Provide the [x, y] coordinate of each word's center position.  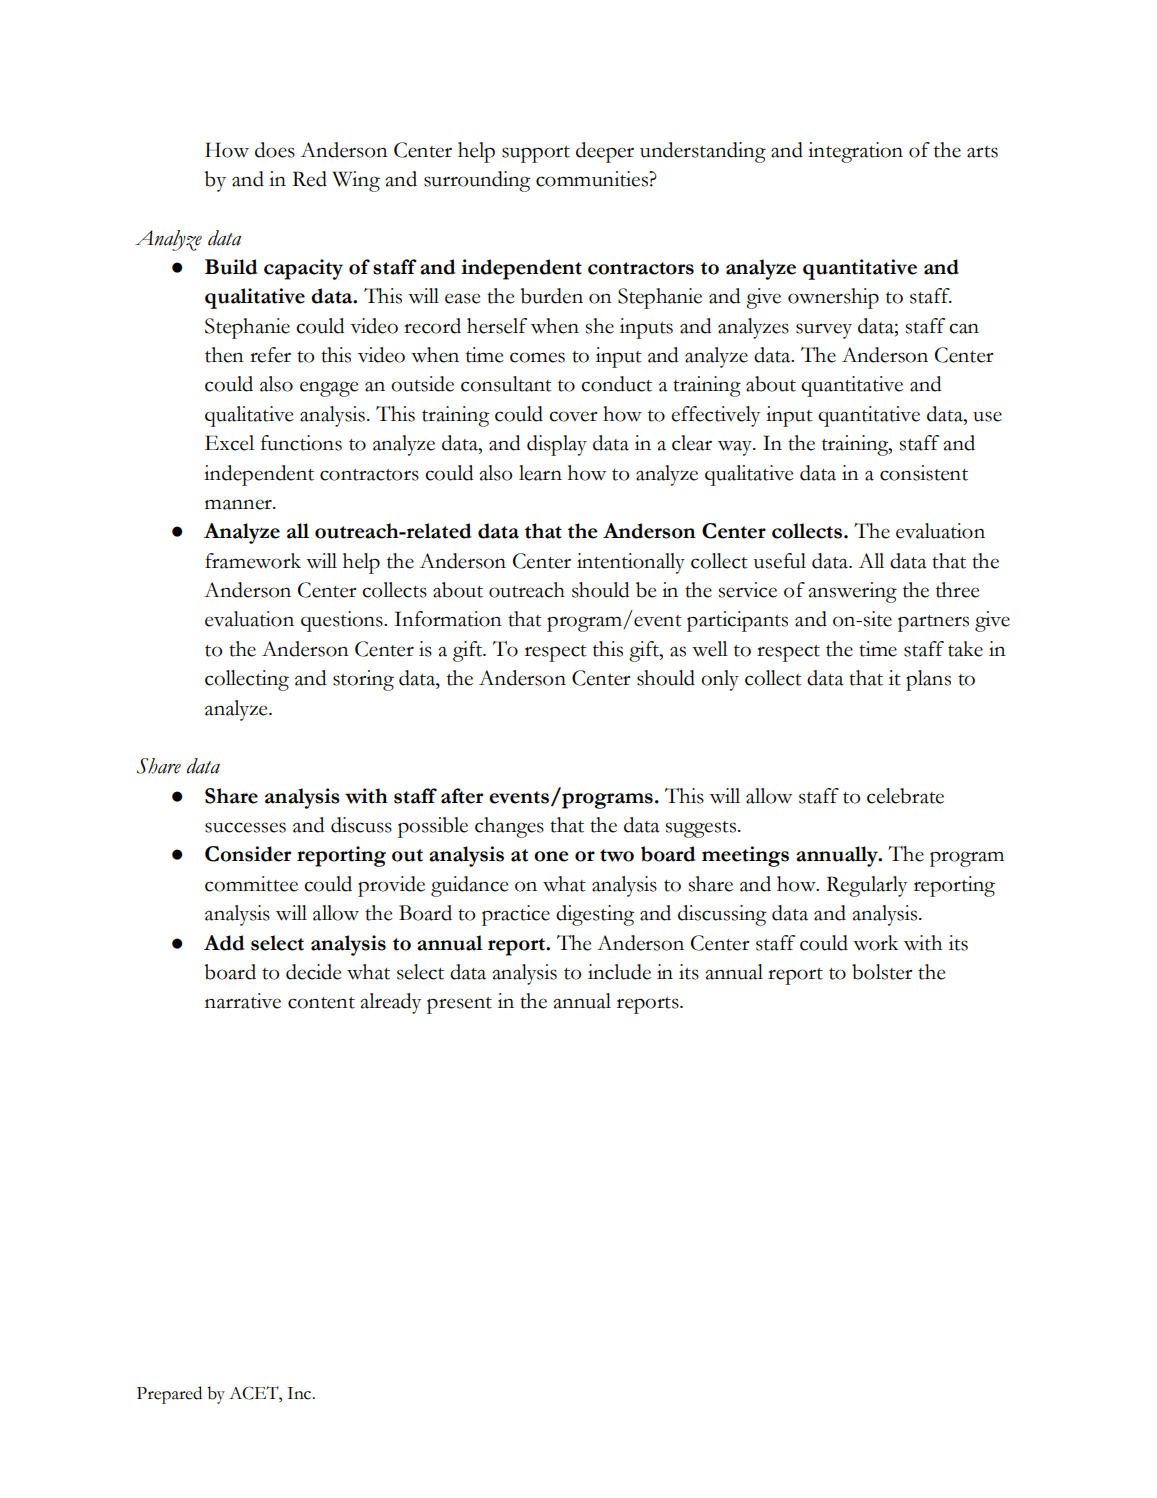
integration [855, 152]
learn [540, 473]
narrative [243, 1001]
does [275, 150]
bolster [882, 972]
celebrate [905, 796]
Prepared [169, 1395]
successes [245, 827]
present [459, 1005]
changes [509, 827]
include [619, 972]
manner [239, 504]
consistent [924, 473]
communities [593, 179]
